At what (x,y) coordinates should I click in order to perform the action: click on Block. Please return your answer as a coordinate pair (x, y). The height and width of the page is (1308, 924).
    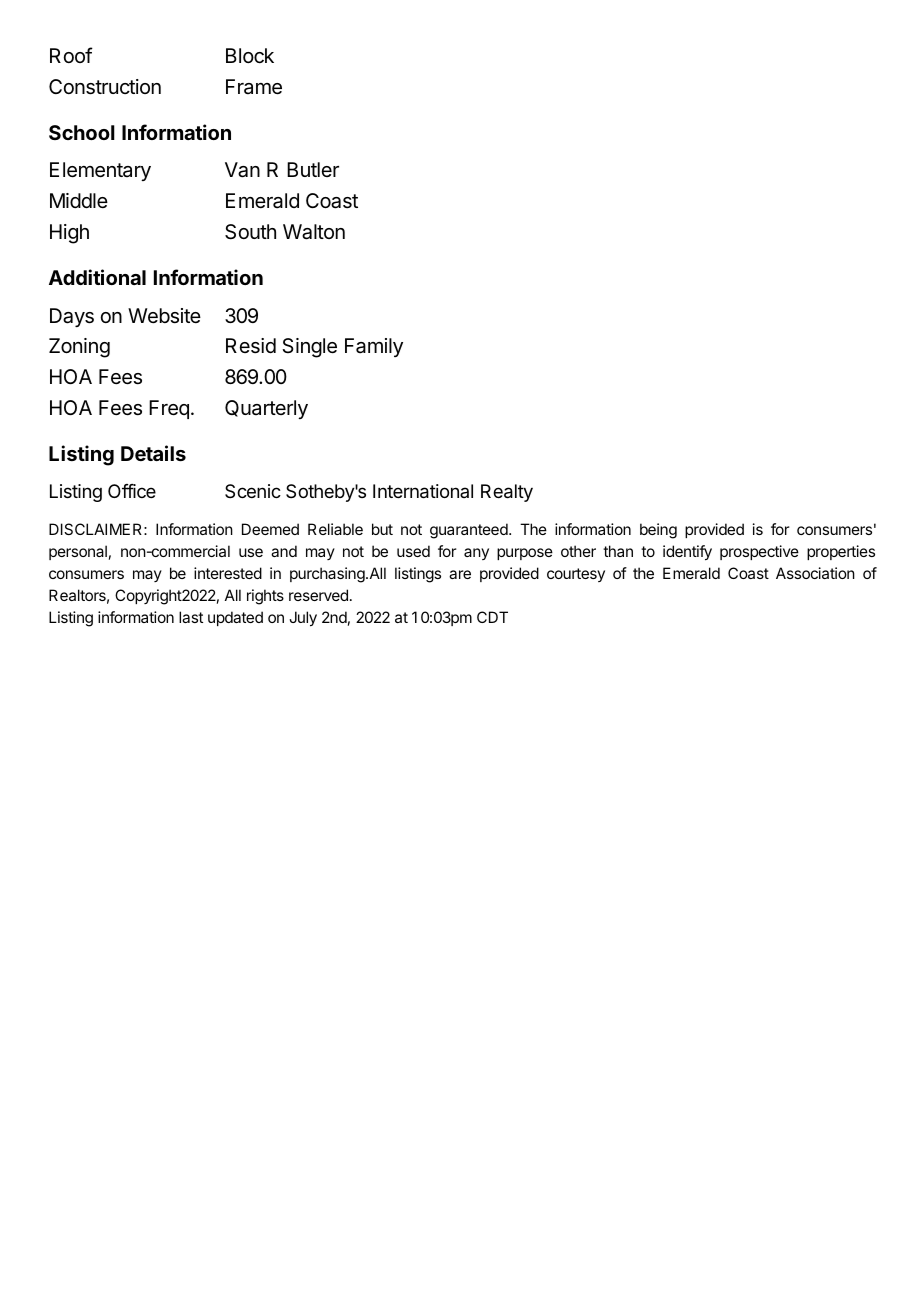
    Looking at the image, I should click on (250, 56).
